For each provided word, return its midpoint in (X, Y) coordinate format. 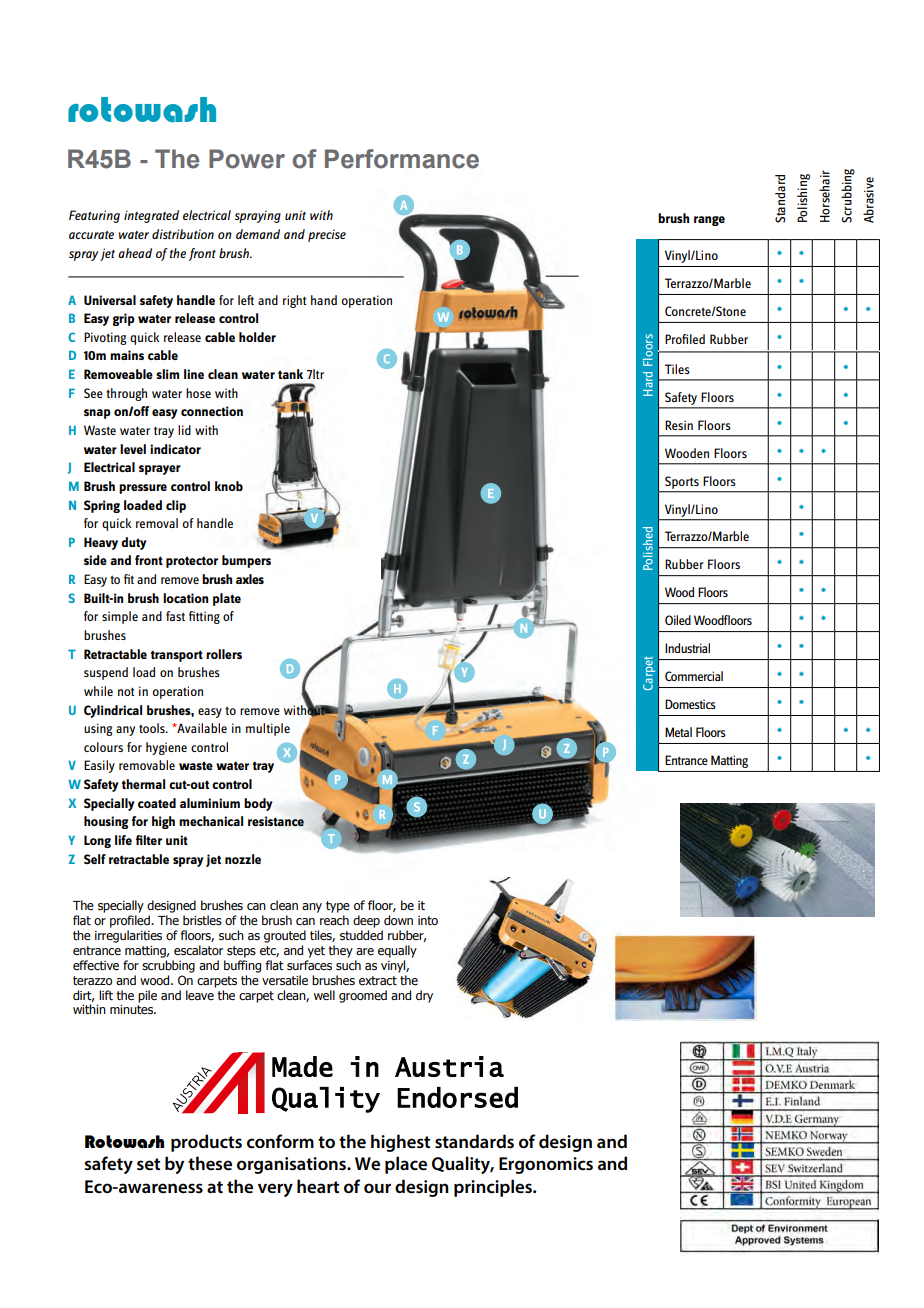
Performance (402, 159)
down (398, 920)
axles (250, 579)
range (709, 221)
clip (176, 506)
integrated (151, 216)
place (406, 1165)
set (148, 1164)
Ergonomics (546, 1165)
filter (149, 840)
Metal (678, 732)
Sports (682, 482)
